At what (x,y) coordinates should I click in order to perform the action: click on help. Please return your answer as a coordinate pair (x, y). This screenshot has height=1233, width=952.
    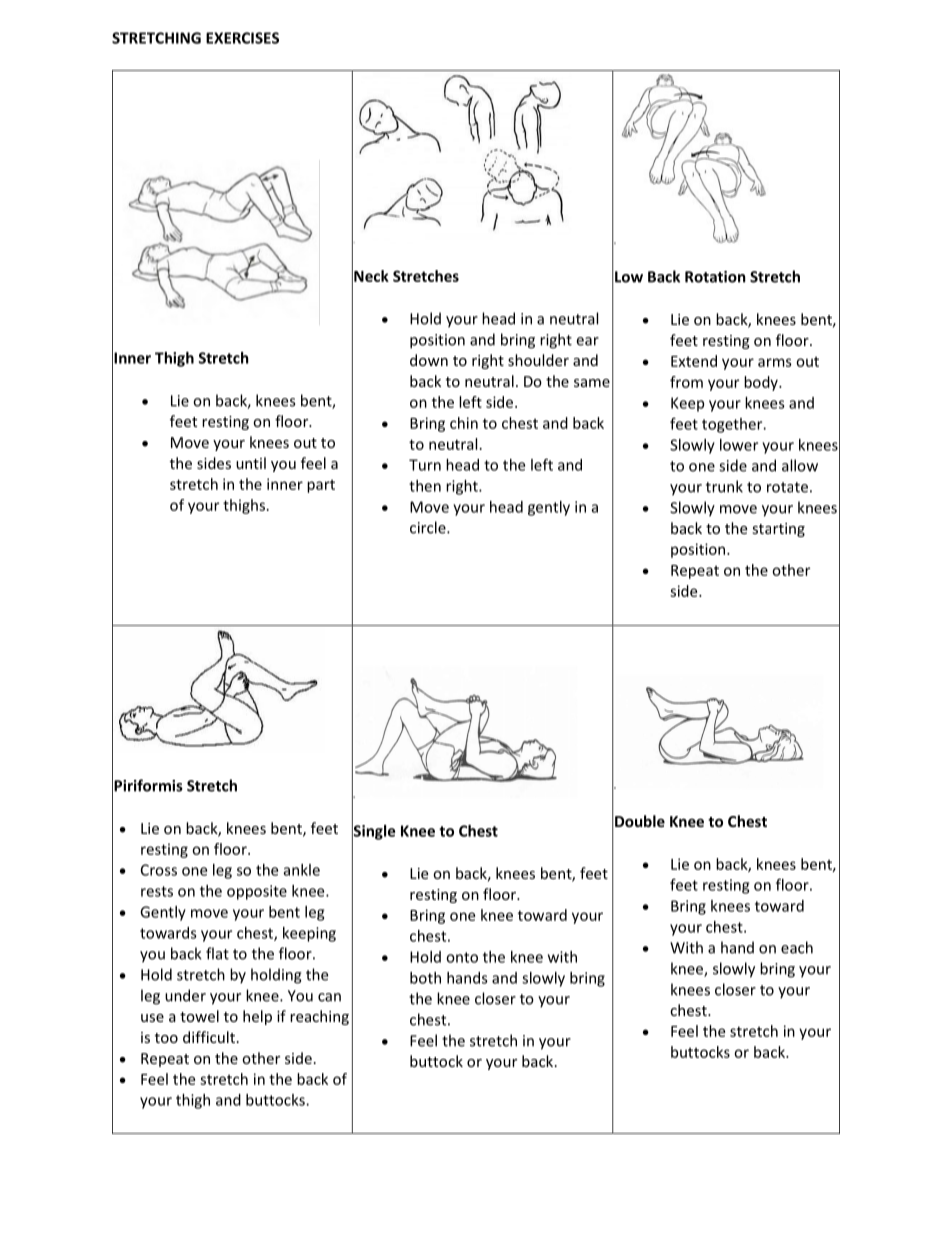
    Looking at the image, I should click on (257, 1017).
